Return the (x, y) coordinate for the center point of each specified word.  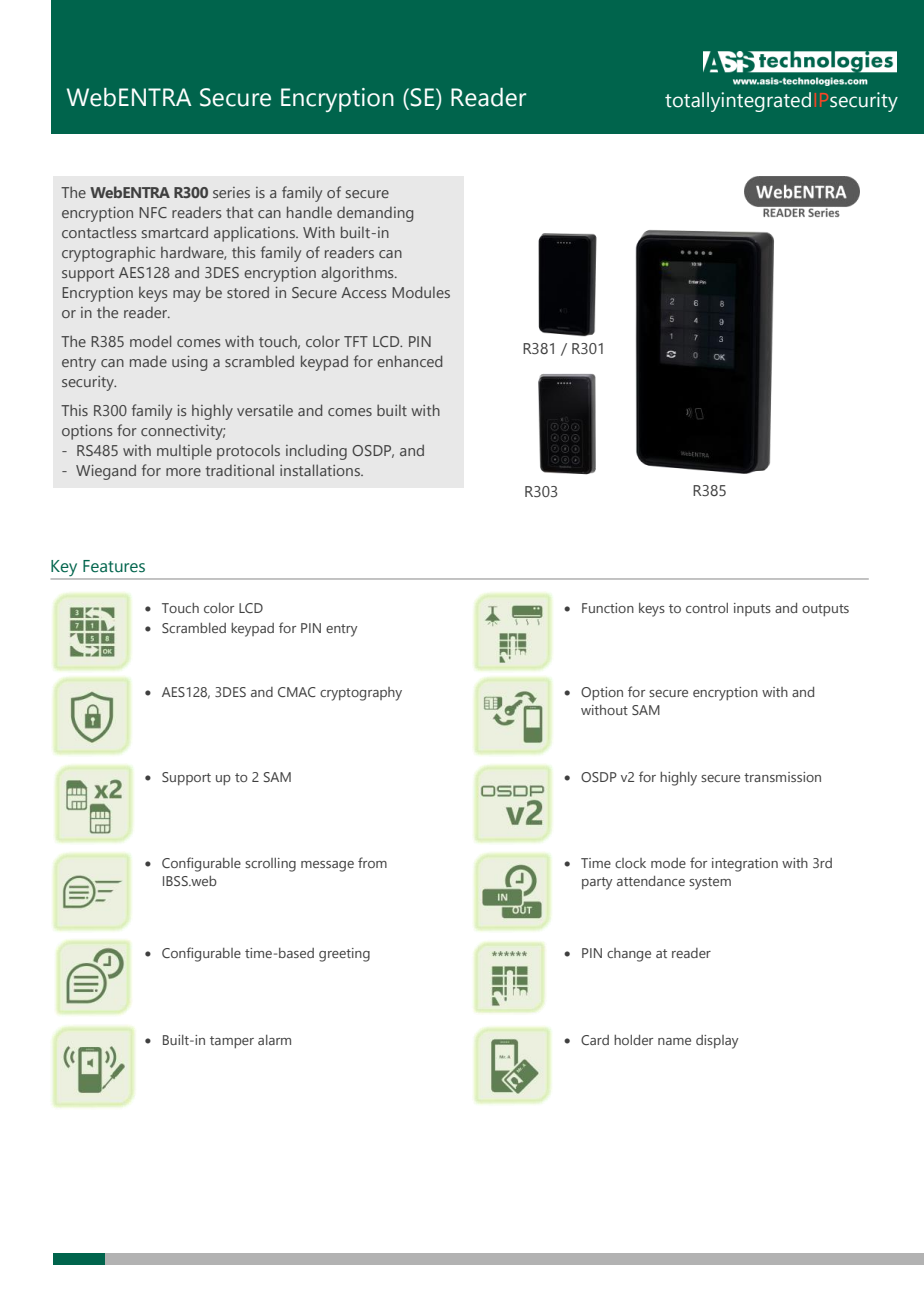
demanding (375, 214)
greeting (344, 955)
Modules (421, 292)
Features (114, 566)
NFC (153, 212)
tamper (232, 1042)
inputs (752, 609)
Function (608, 608)
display (717, 1042)
